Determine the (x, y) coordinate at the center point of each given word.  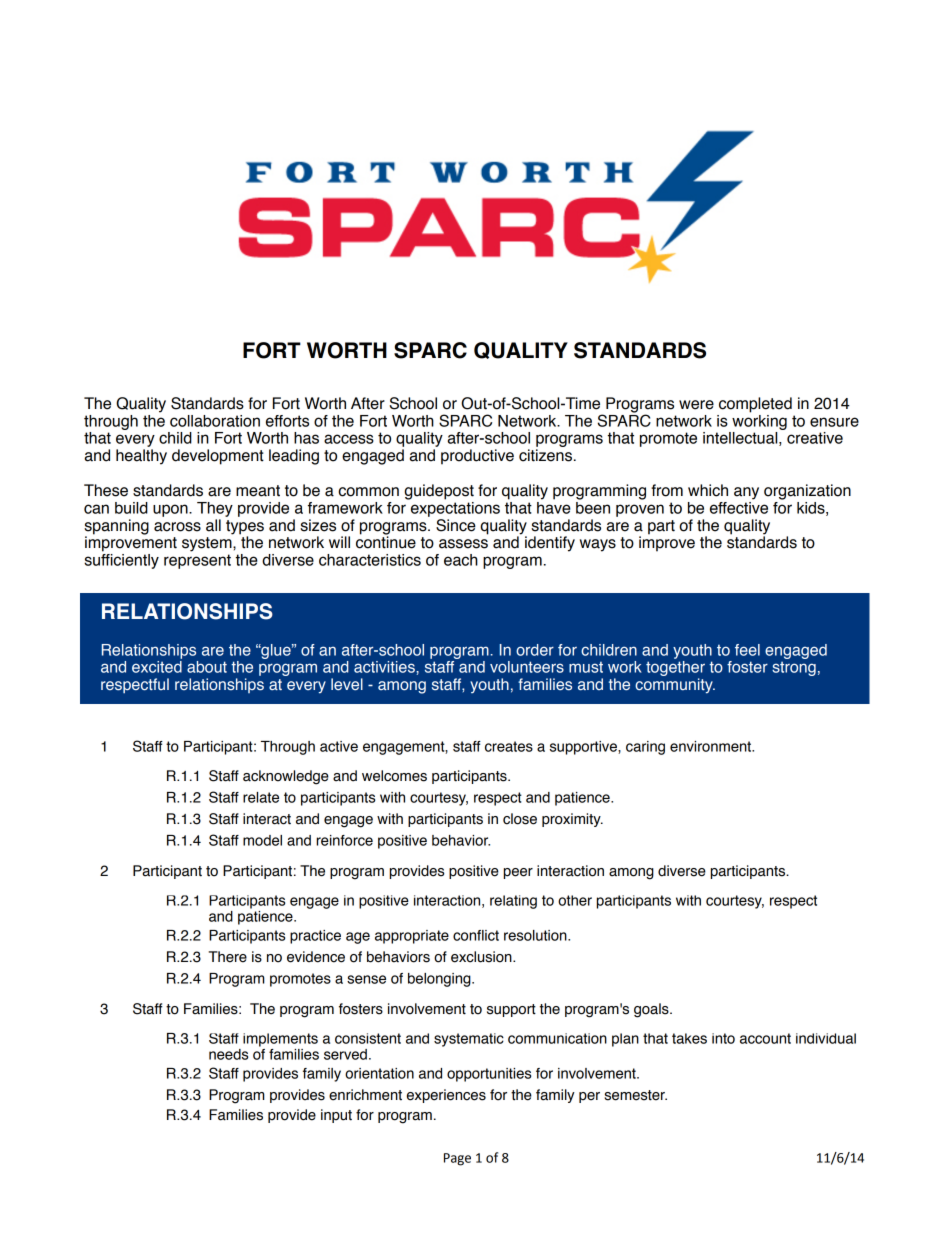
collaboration (215, 421)
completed (755, 405)
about (207, 667)
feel (747, 650)
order (535, 650)
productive (477, 457)
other (575, 900)
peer (518, 873)
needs (228, 1054)
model (262, 840)
